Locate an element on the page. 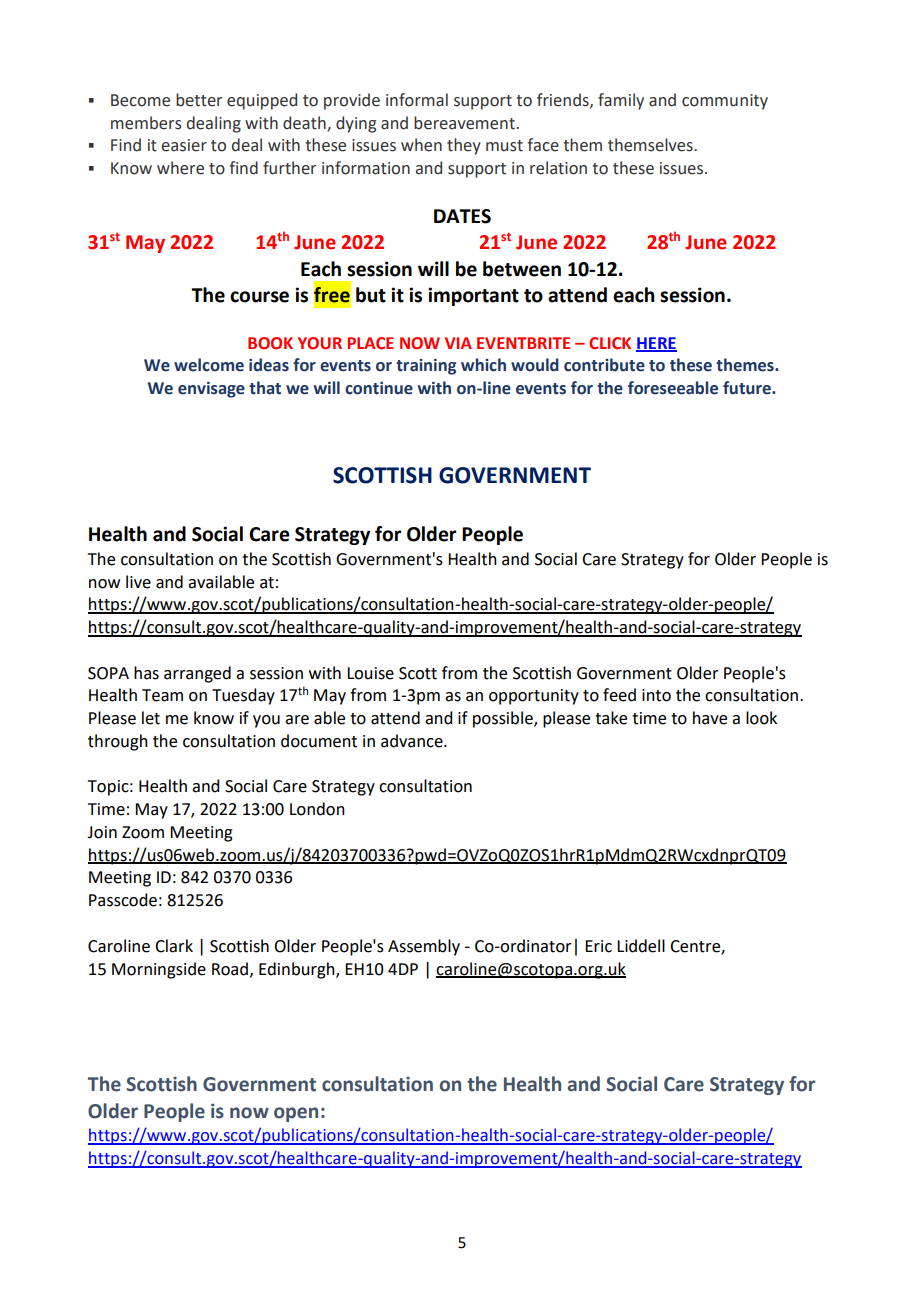  when is located at coordinates (421, 145).
